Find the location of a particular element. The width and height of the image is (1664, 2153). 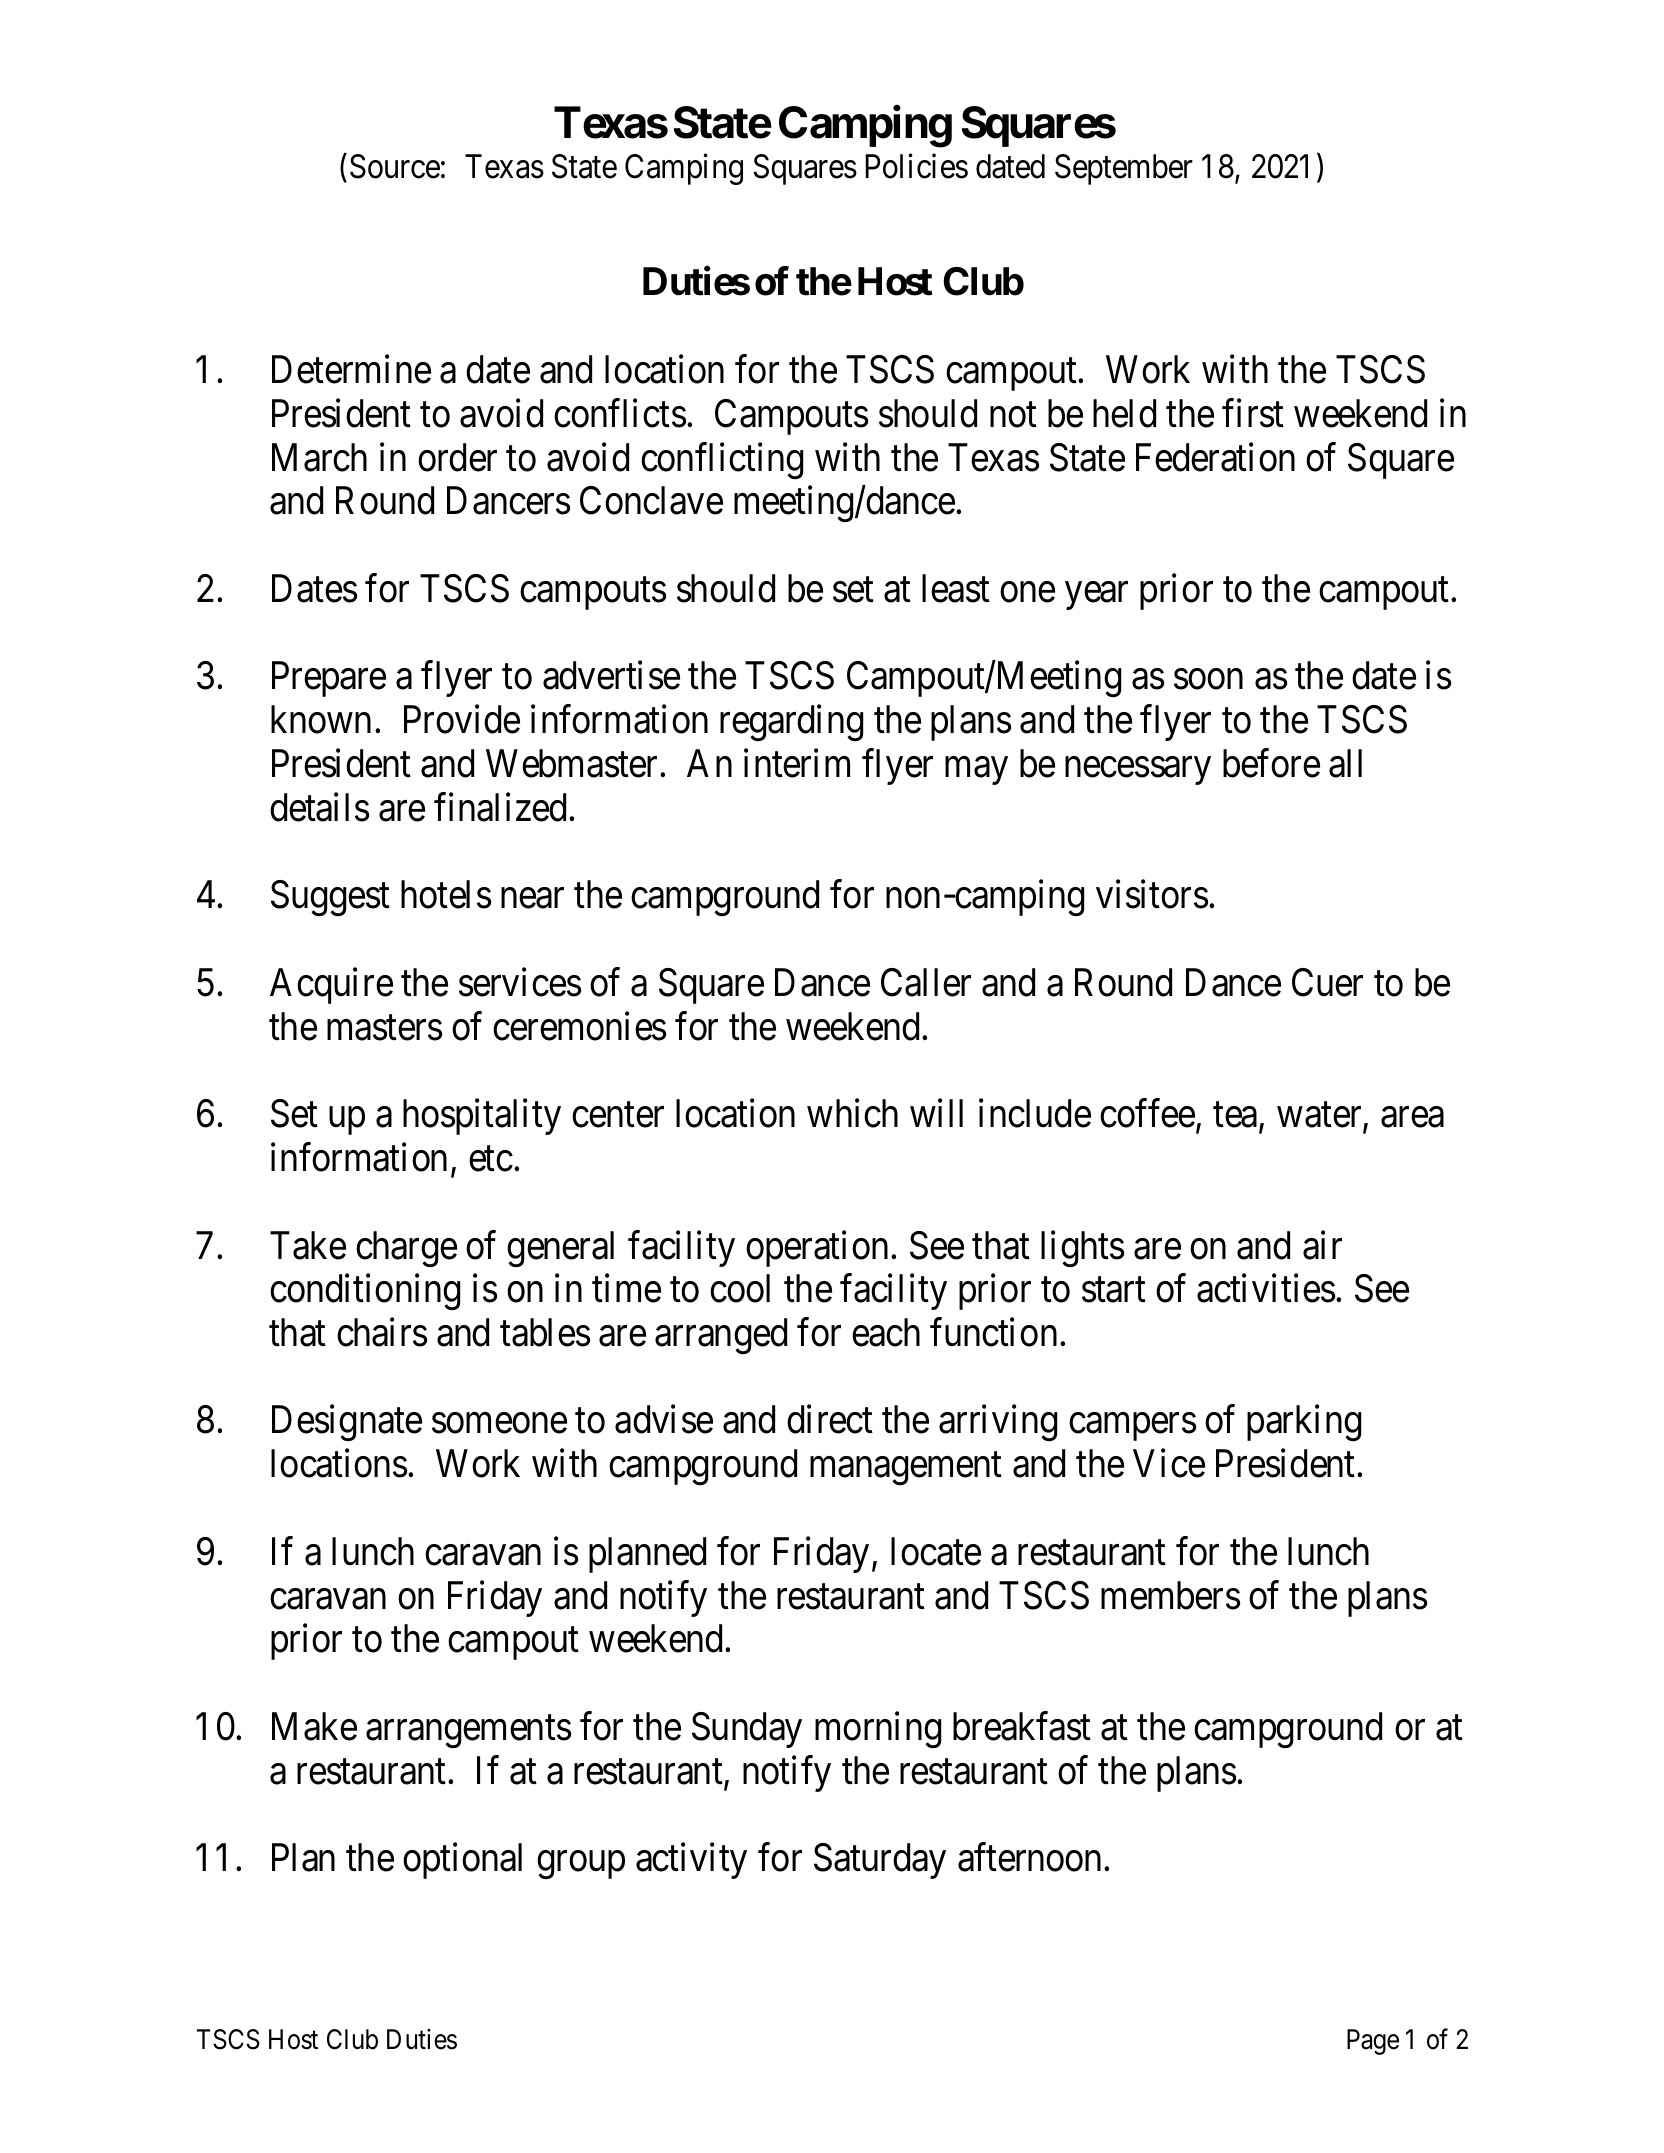

water is located at coordinates (1320, 1116).
